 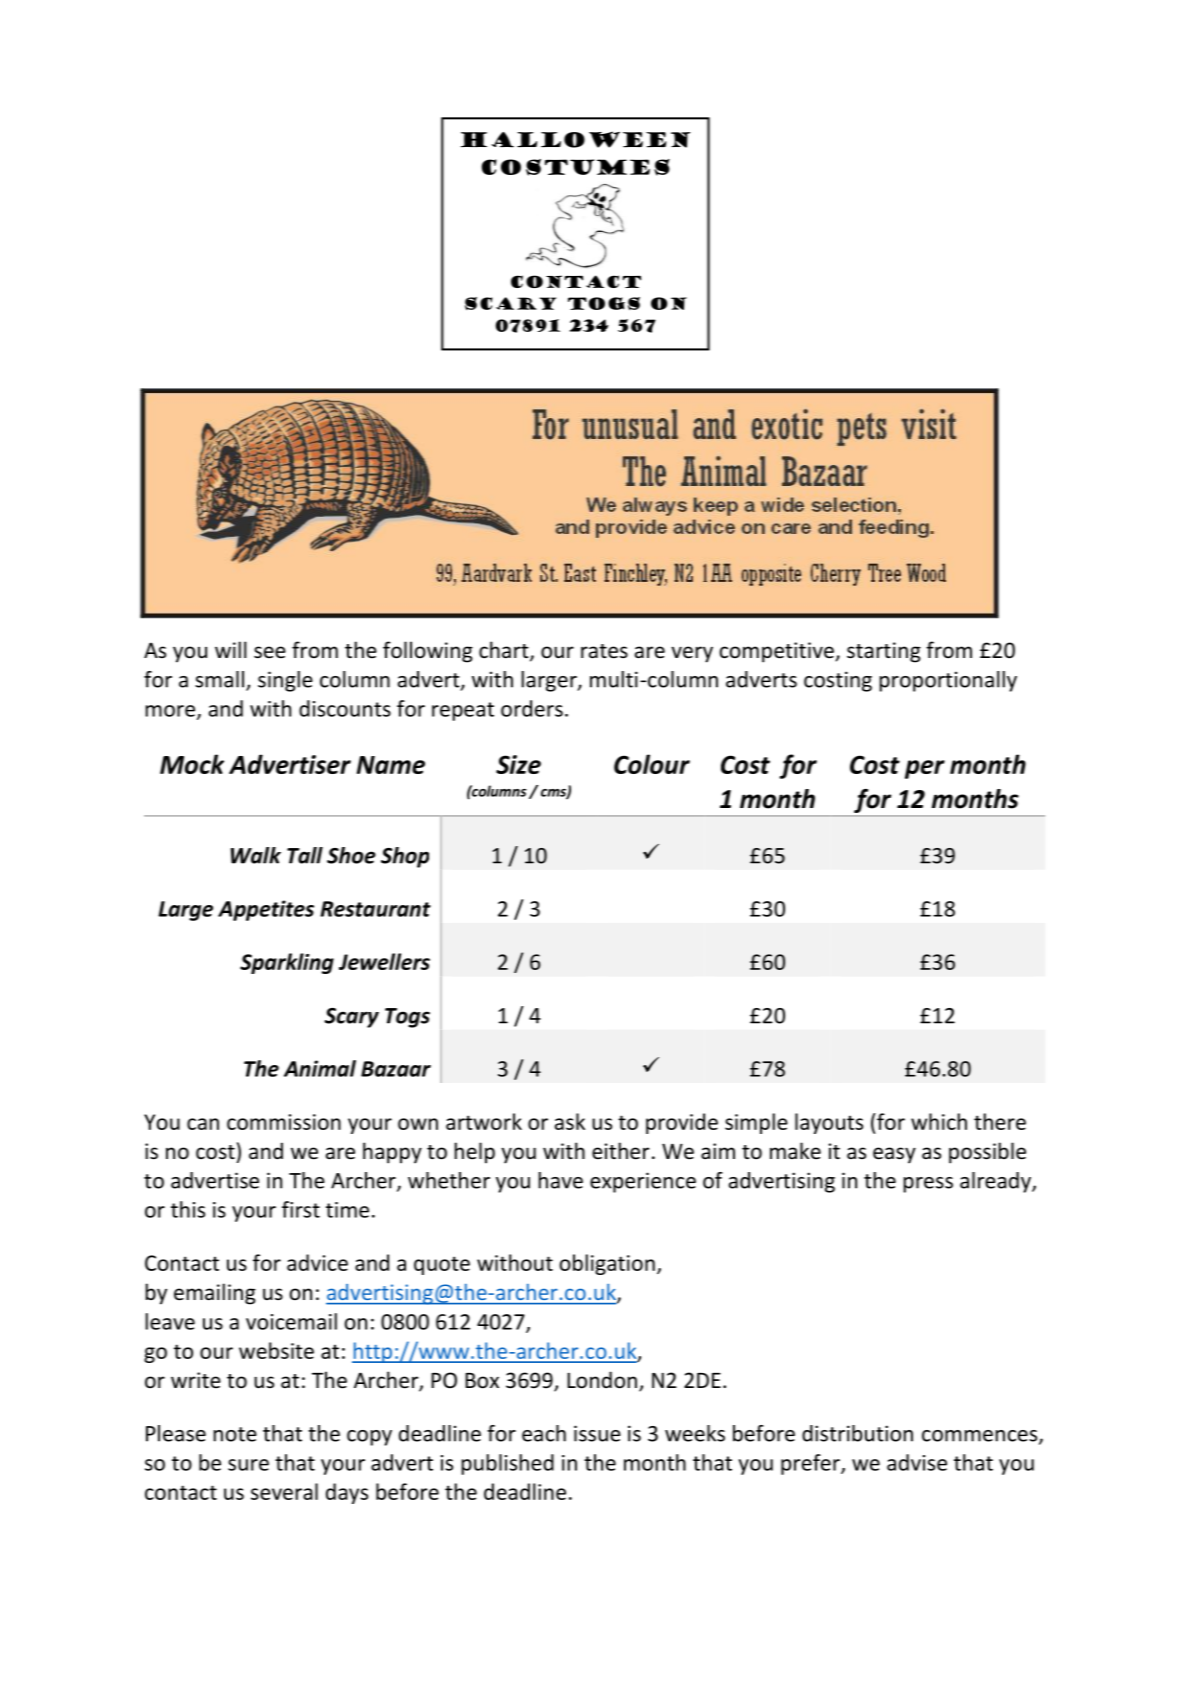 What do you see at coordinates (884, 652) in the screenshot?
I see `starting` at bounding box center [884, 652].
